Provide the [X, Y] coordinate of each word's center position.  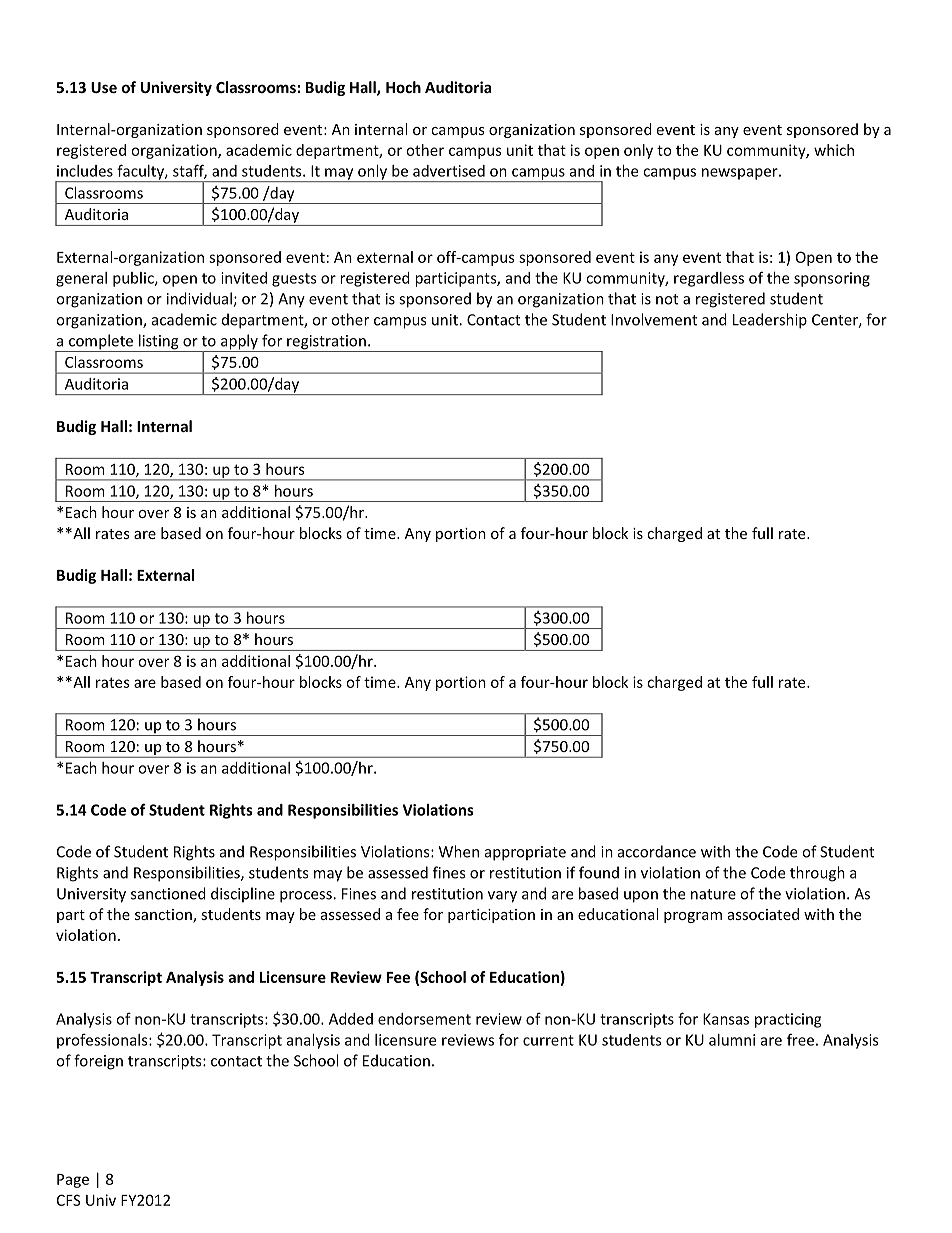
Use [104, 87]
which [834, 150]
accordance [657, 851]
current [548, 1040]
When [459, 851]
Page [73, 1181]
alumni [732, 1040]
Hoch [403, 87]
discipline [243, 895]
